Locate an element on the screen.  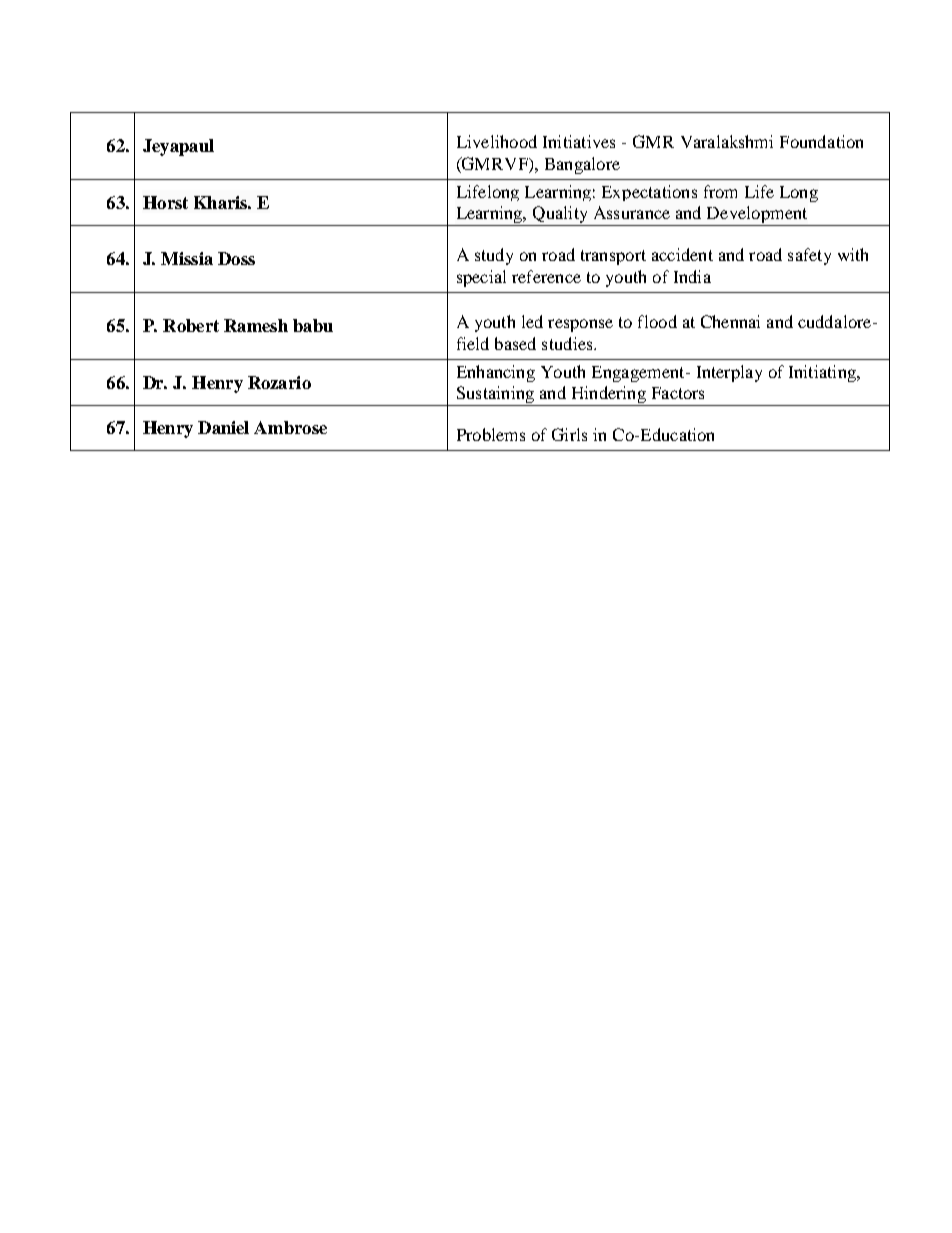
special is located at coordinates (481, 278).
